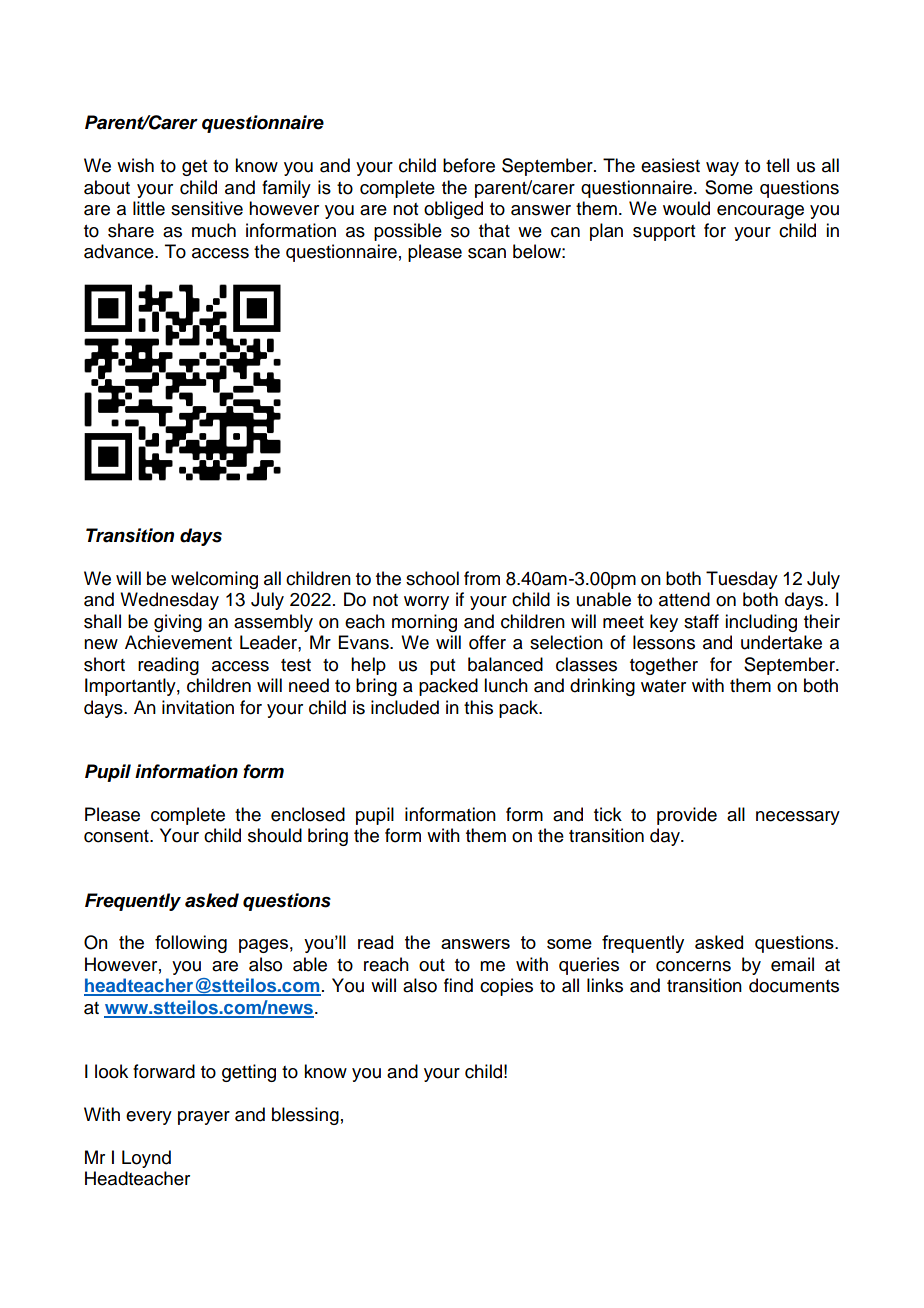  I want to click on obliged, so click(453, 210).
